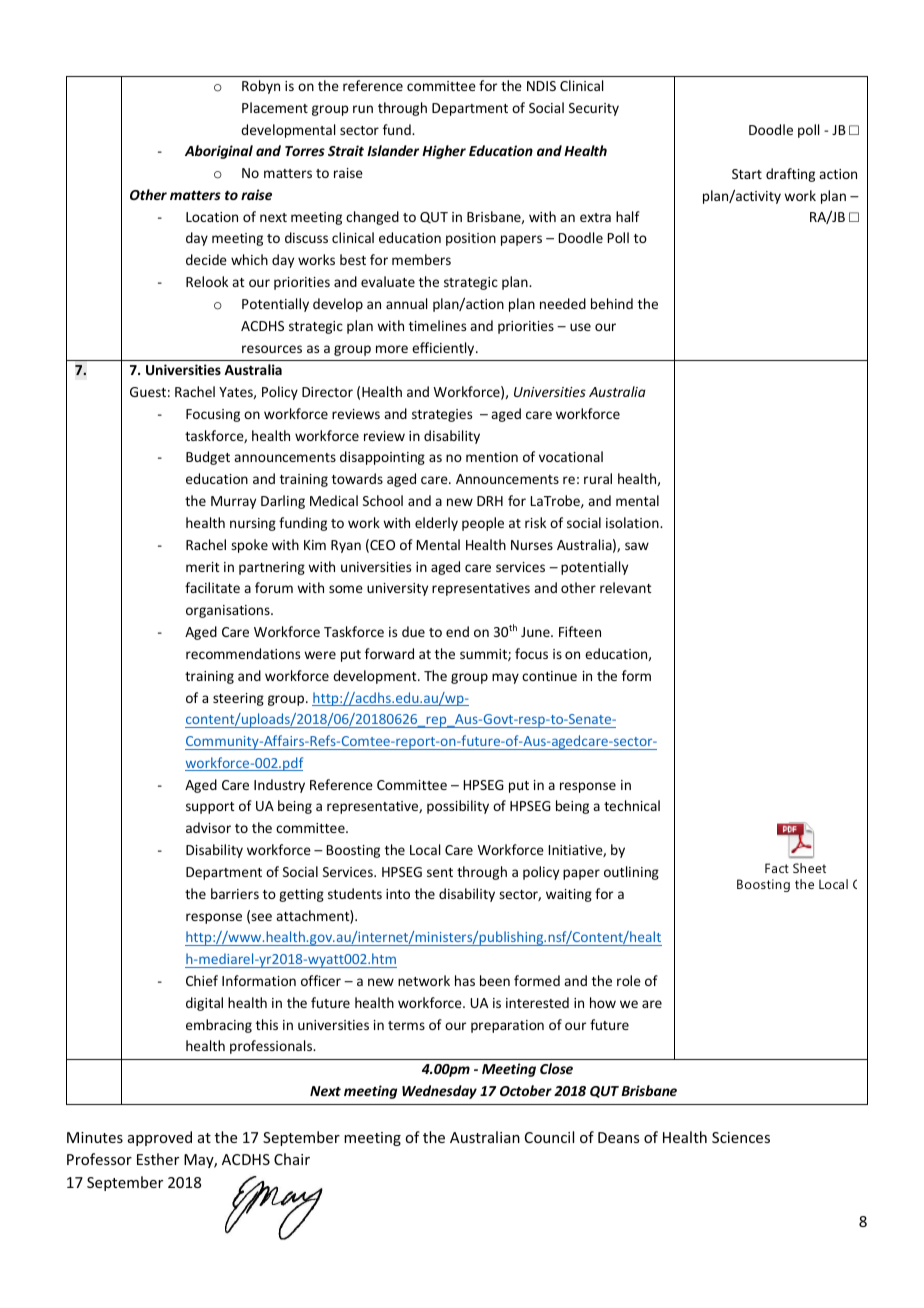 The width and height of the screenshot is (924, 1308). Describe the element at coordinates (160, 1138) in the screenshot. I see `approved` at that location.
